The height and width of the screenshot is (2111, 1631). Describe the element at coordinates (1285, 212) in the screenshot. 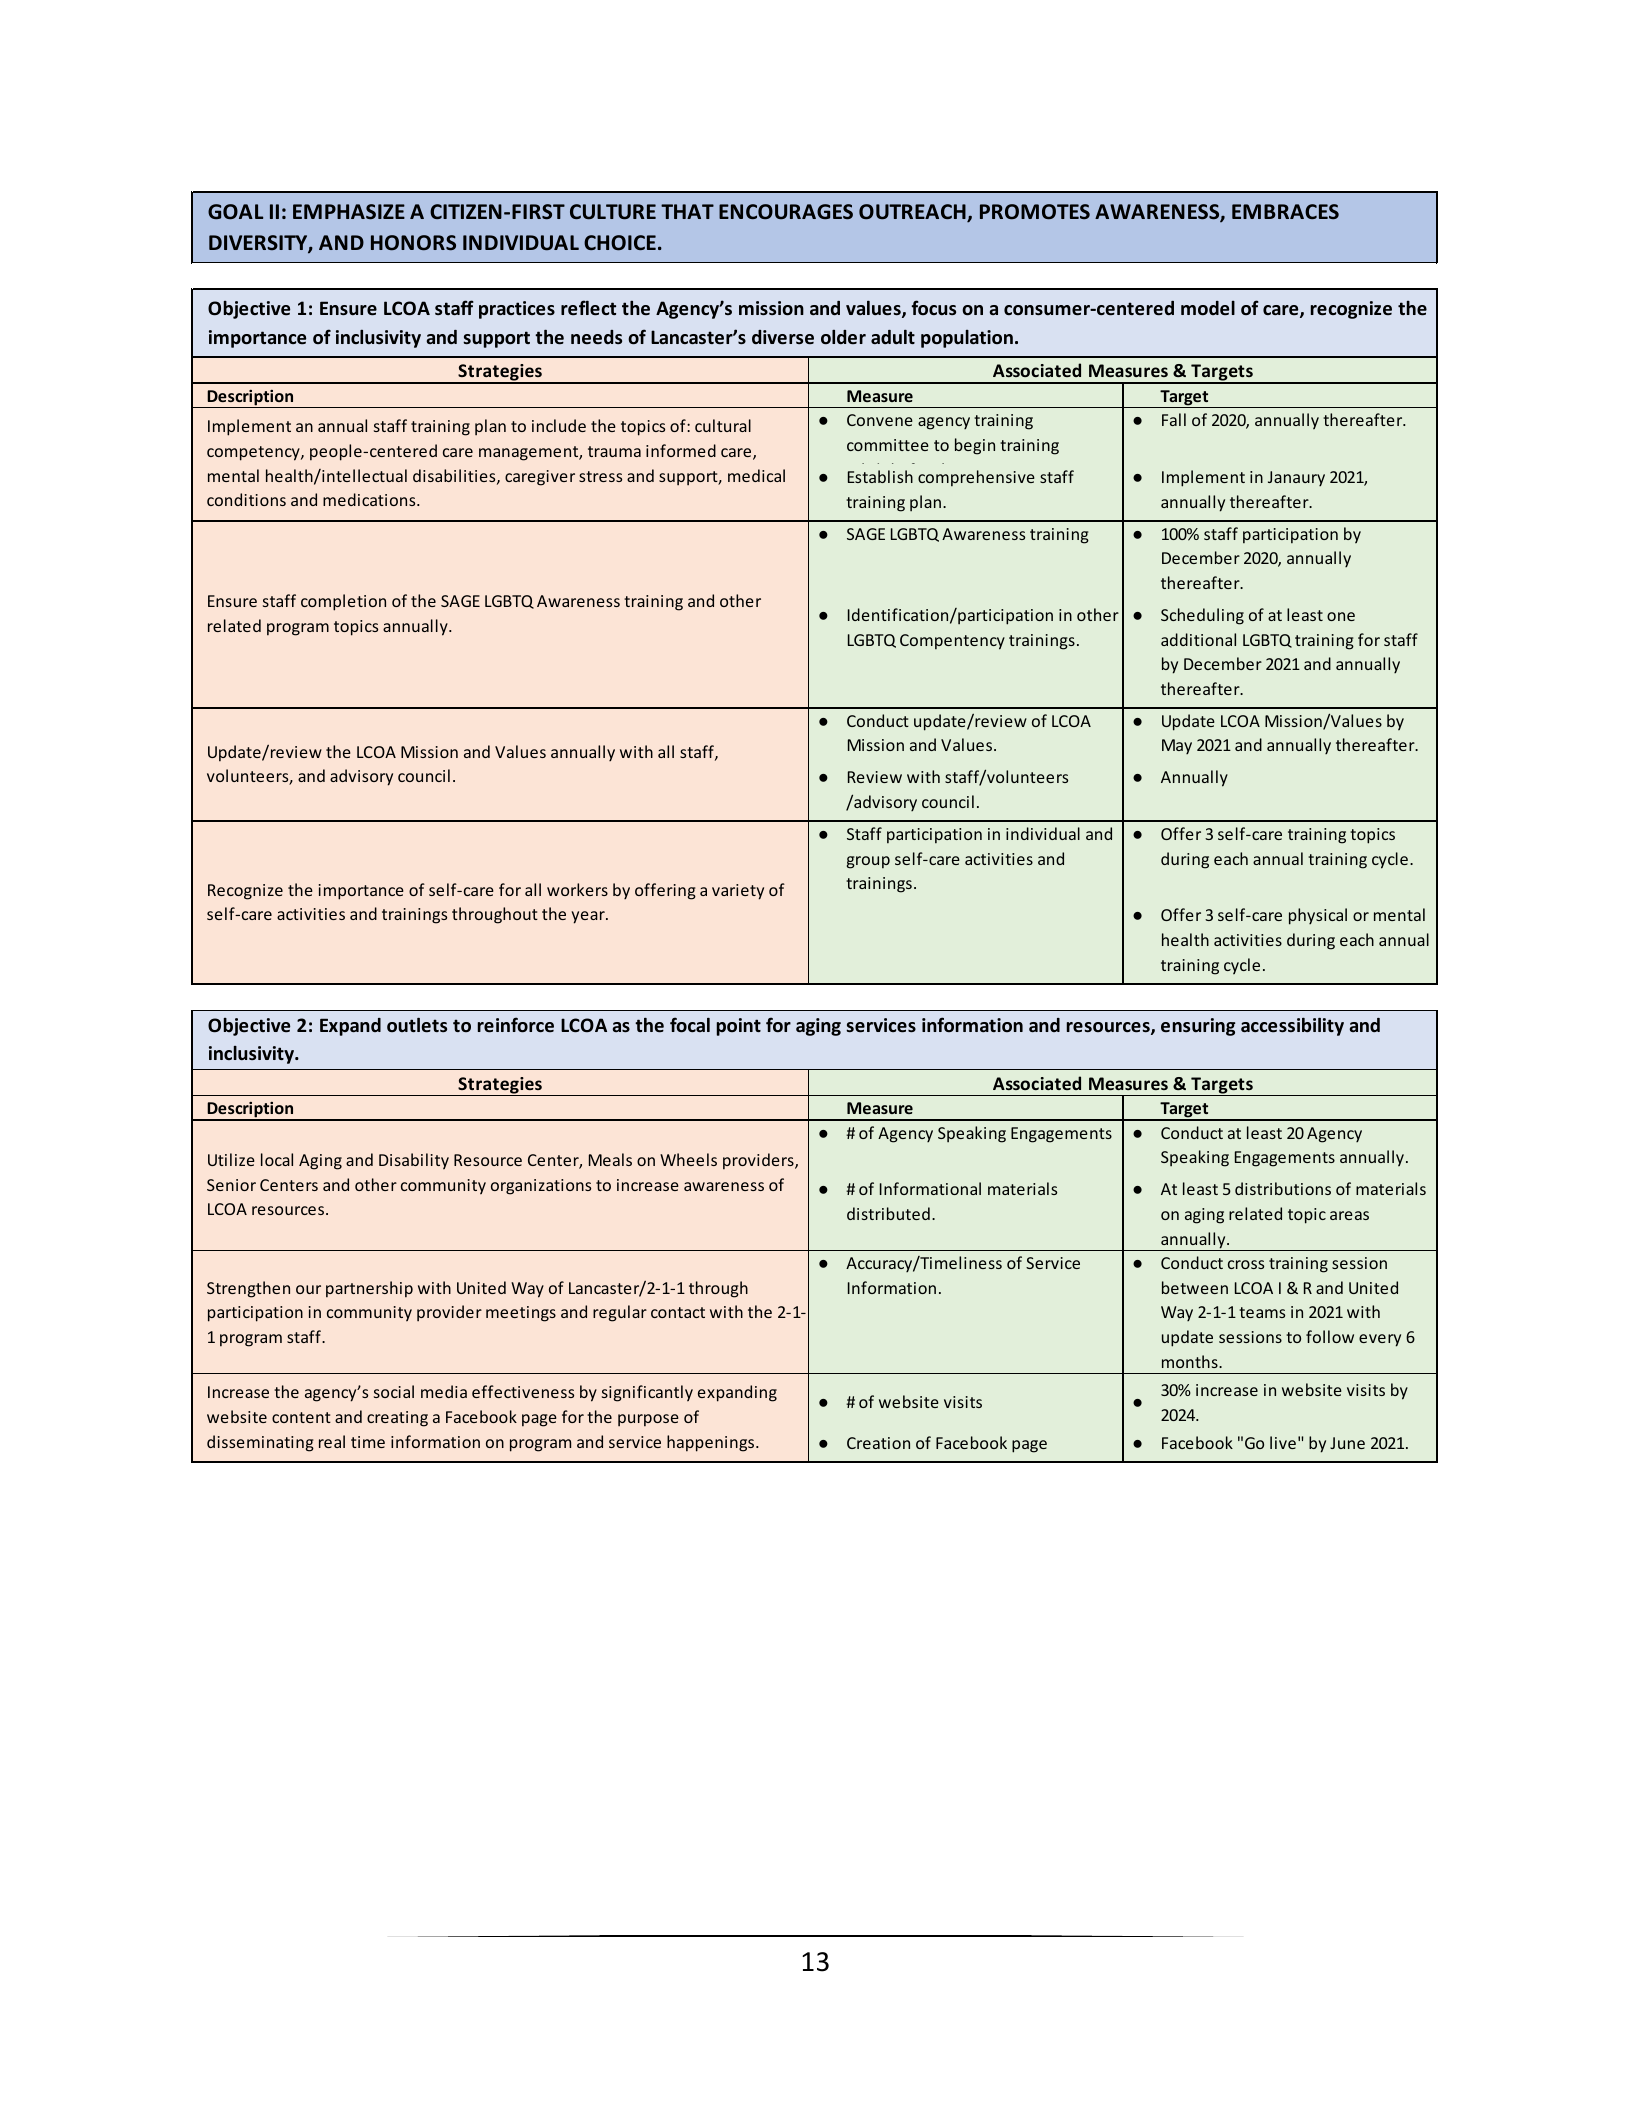

I see `EMBRACES` at that location.
